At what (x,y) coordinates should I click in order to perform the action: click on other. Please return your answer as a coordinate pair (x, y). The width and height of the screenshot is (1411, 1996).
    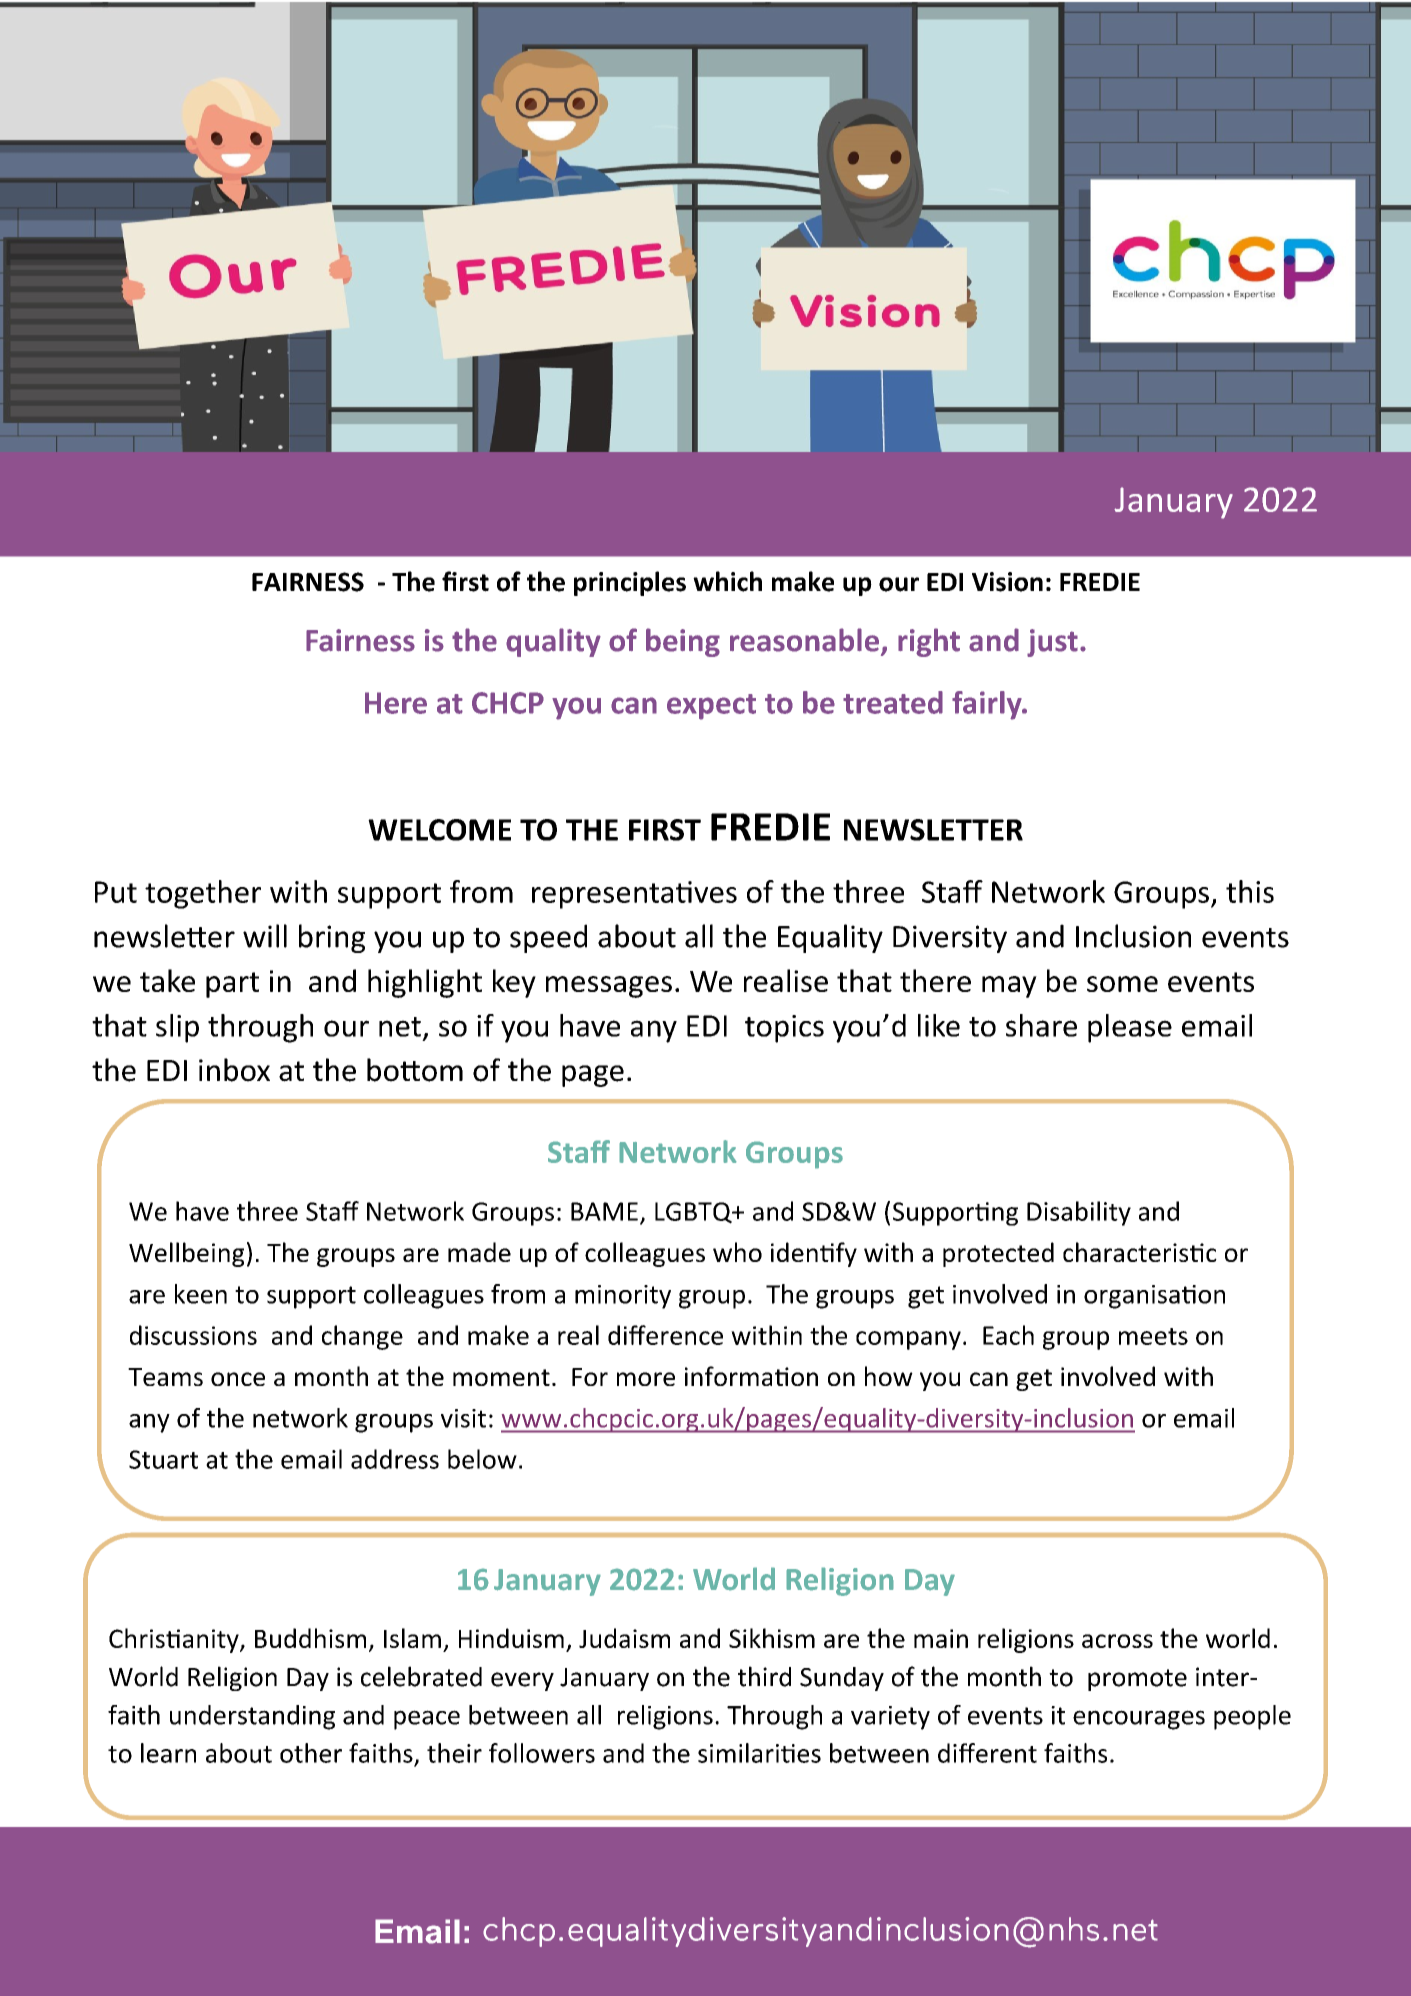
    Looking at the image, I should click on (311, 1753).
